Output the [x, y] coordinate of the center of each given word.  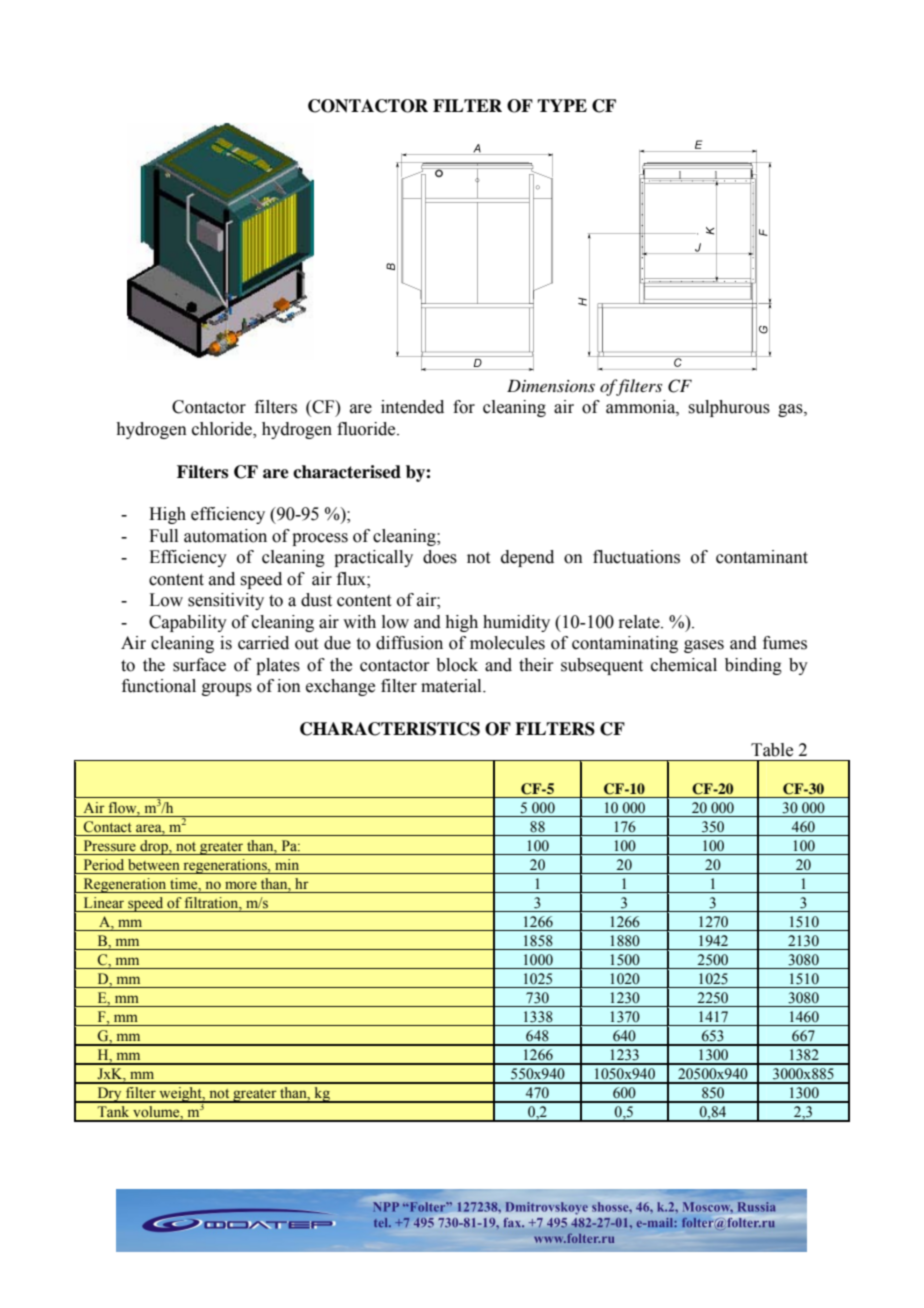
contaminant [762, 557]
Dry [109, 1095]
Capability [188, 623]
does [440, 557]
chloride [223, 430]
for [464, 407]
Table [772, 750]
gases [704, 646]
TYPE [562, 105]
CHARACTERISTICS [390, 729]
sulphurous [729, 408]
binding [753, 666]
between [154, 865]
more [241, 885]
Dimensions [551, 385]
